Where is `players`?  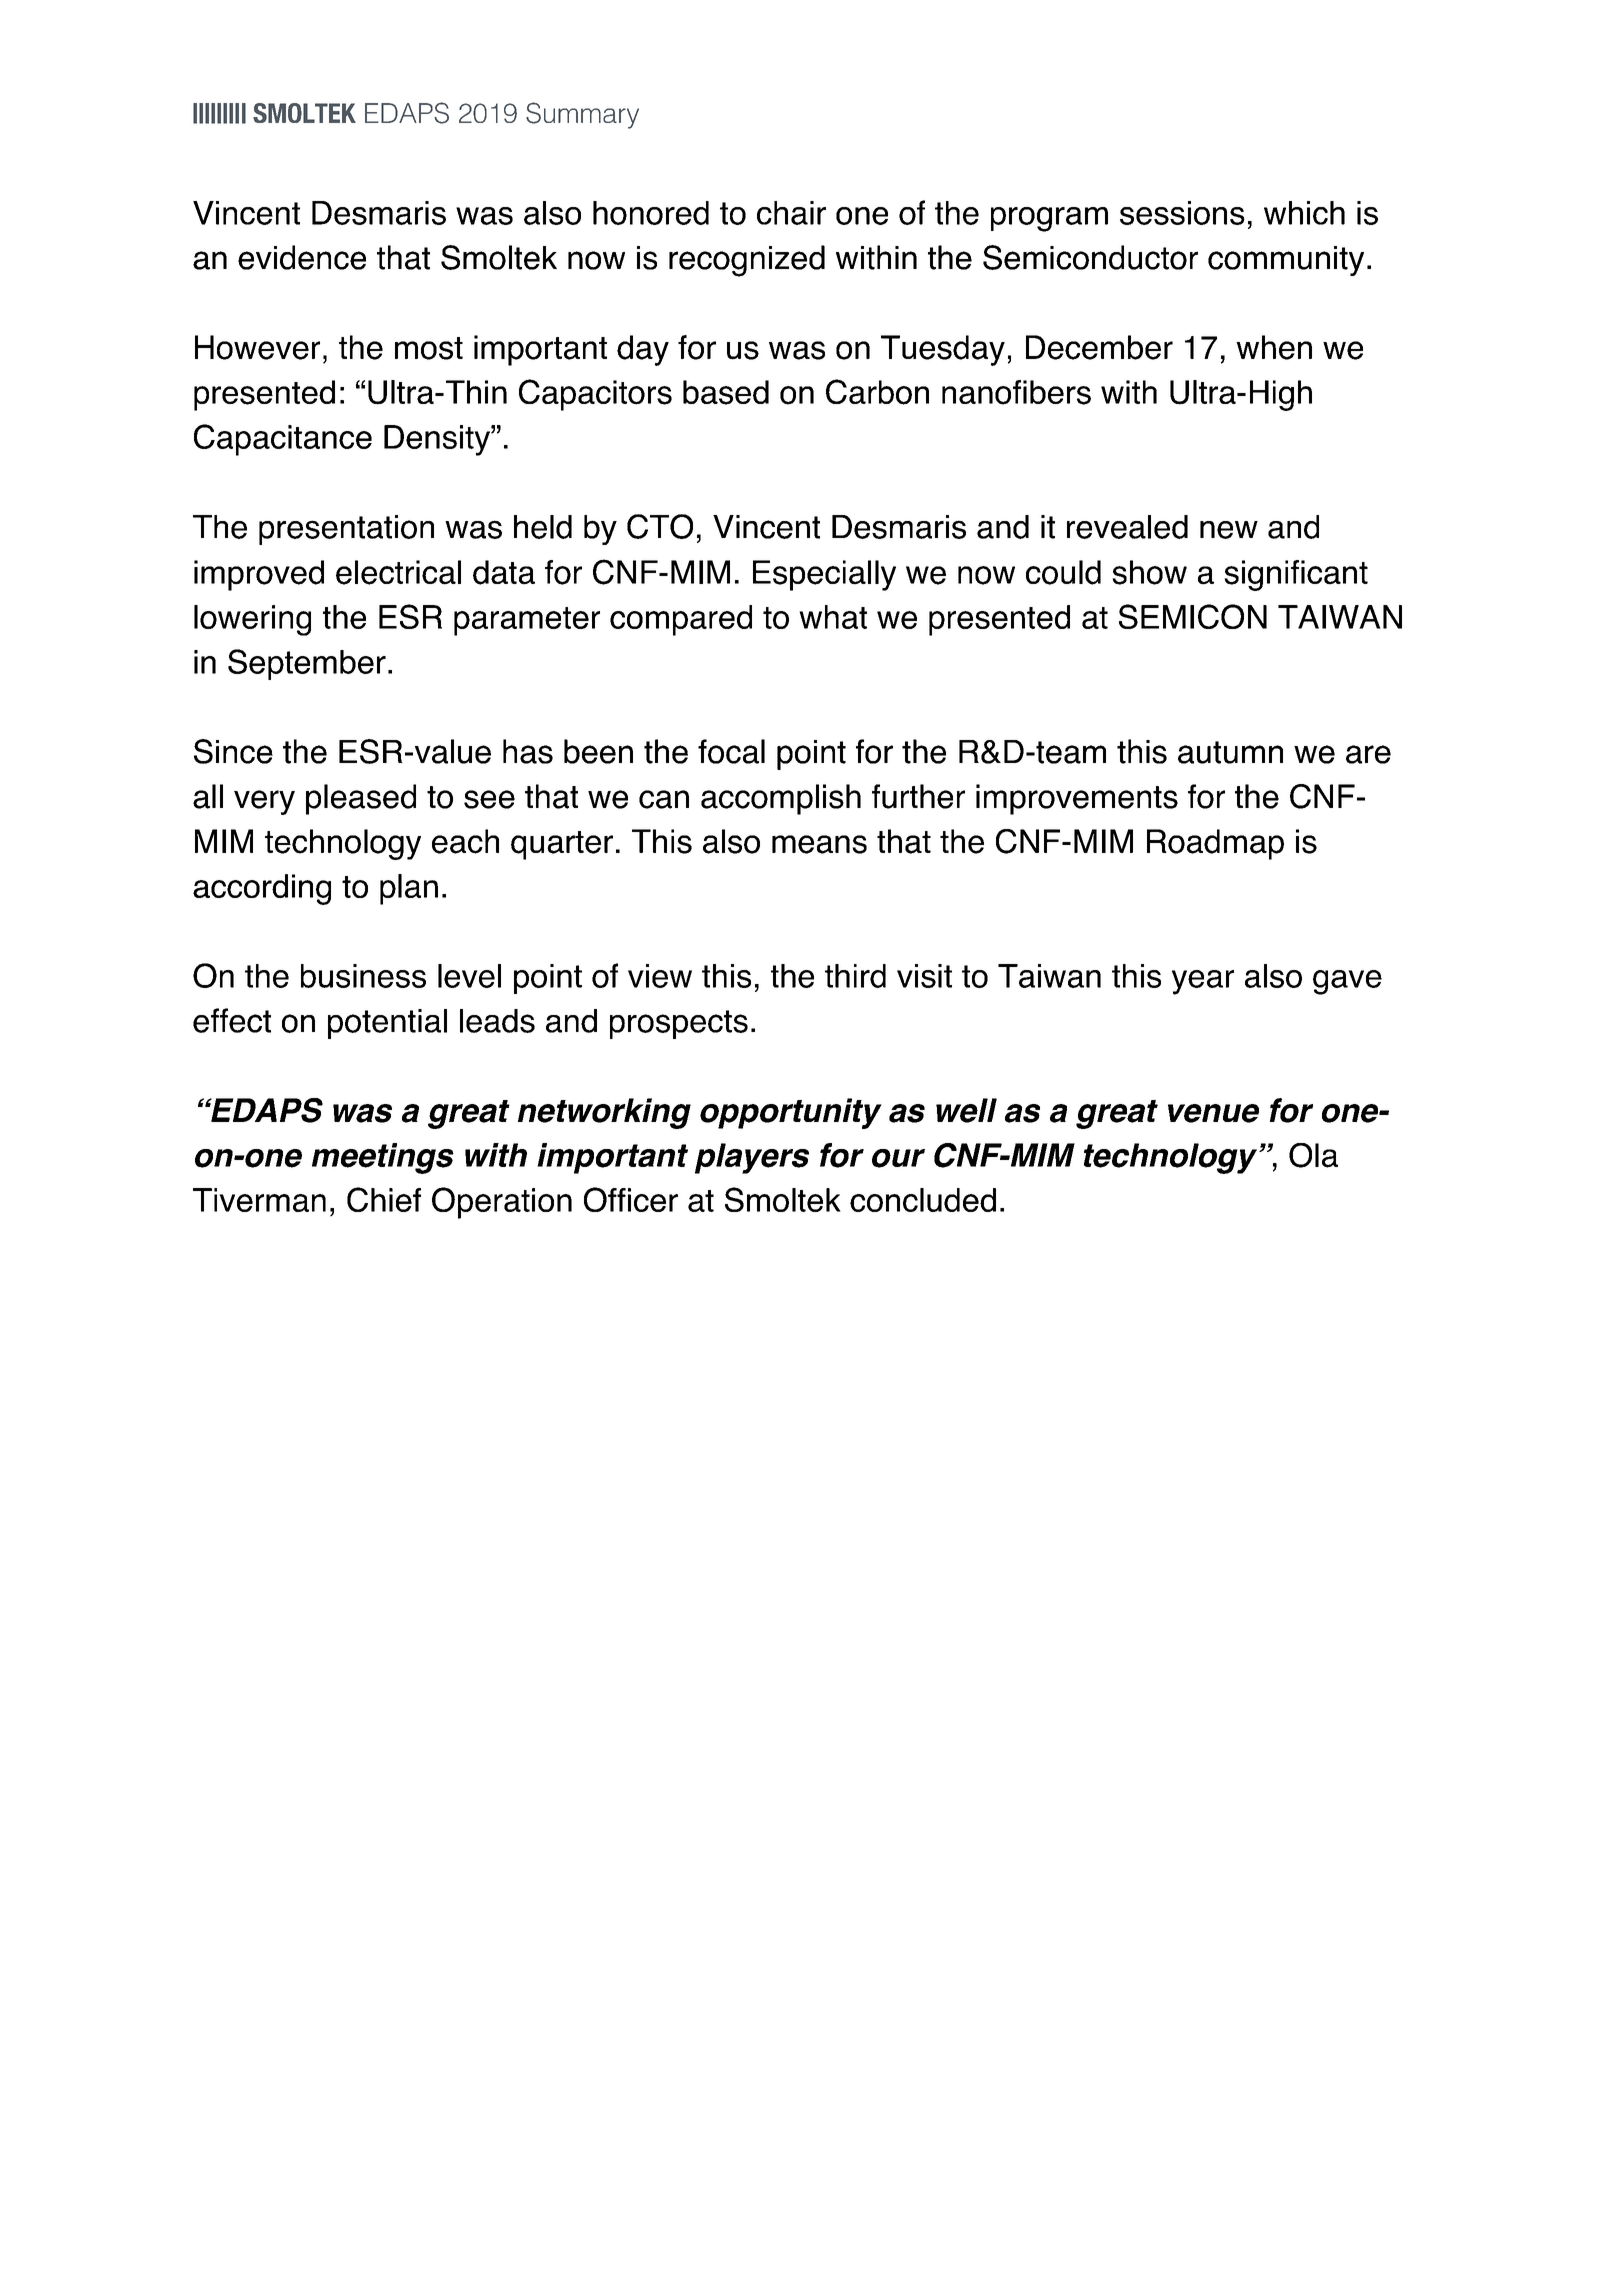 players is located at coordinates (752, 1158).
